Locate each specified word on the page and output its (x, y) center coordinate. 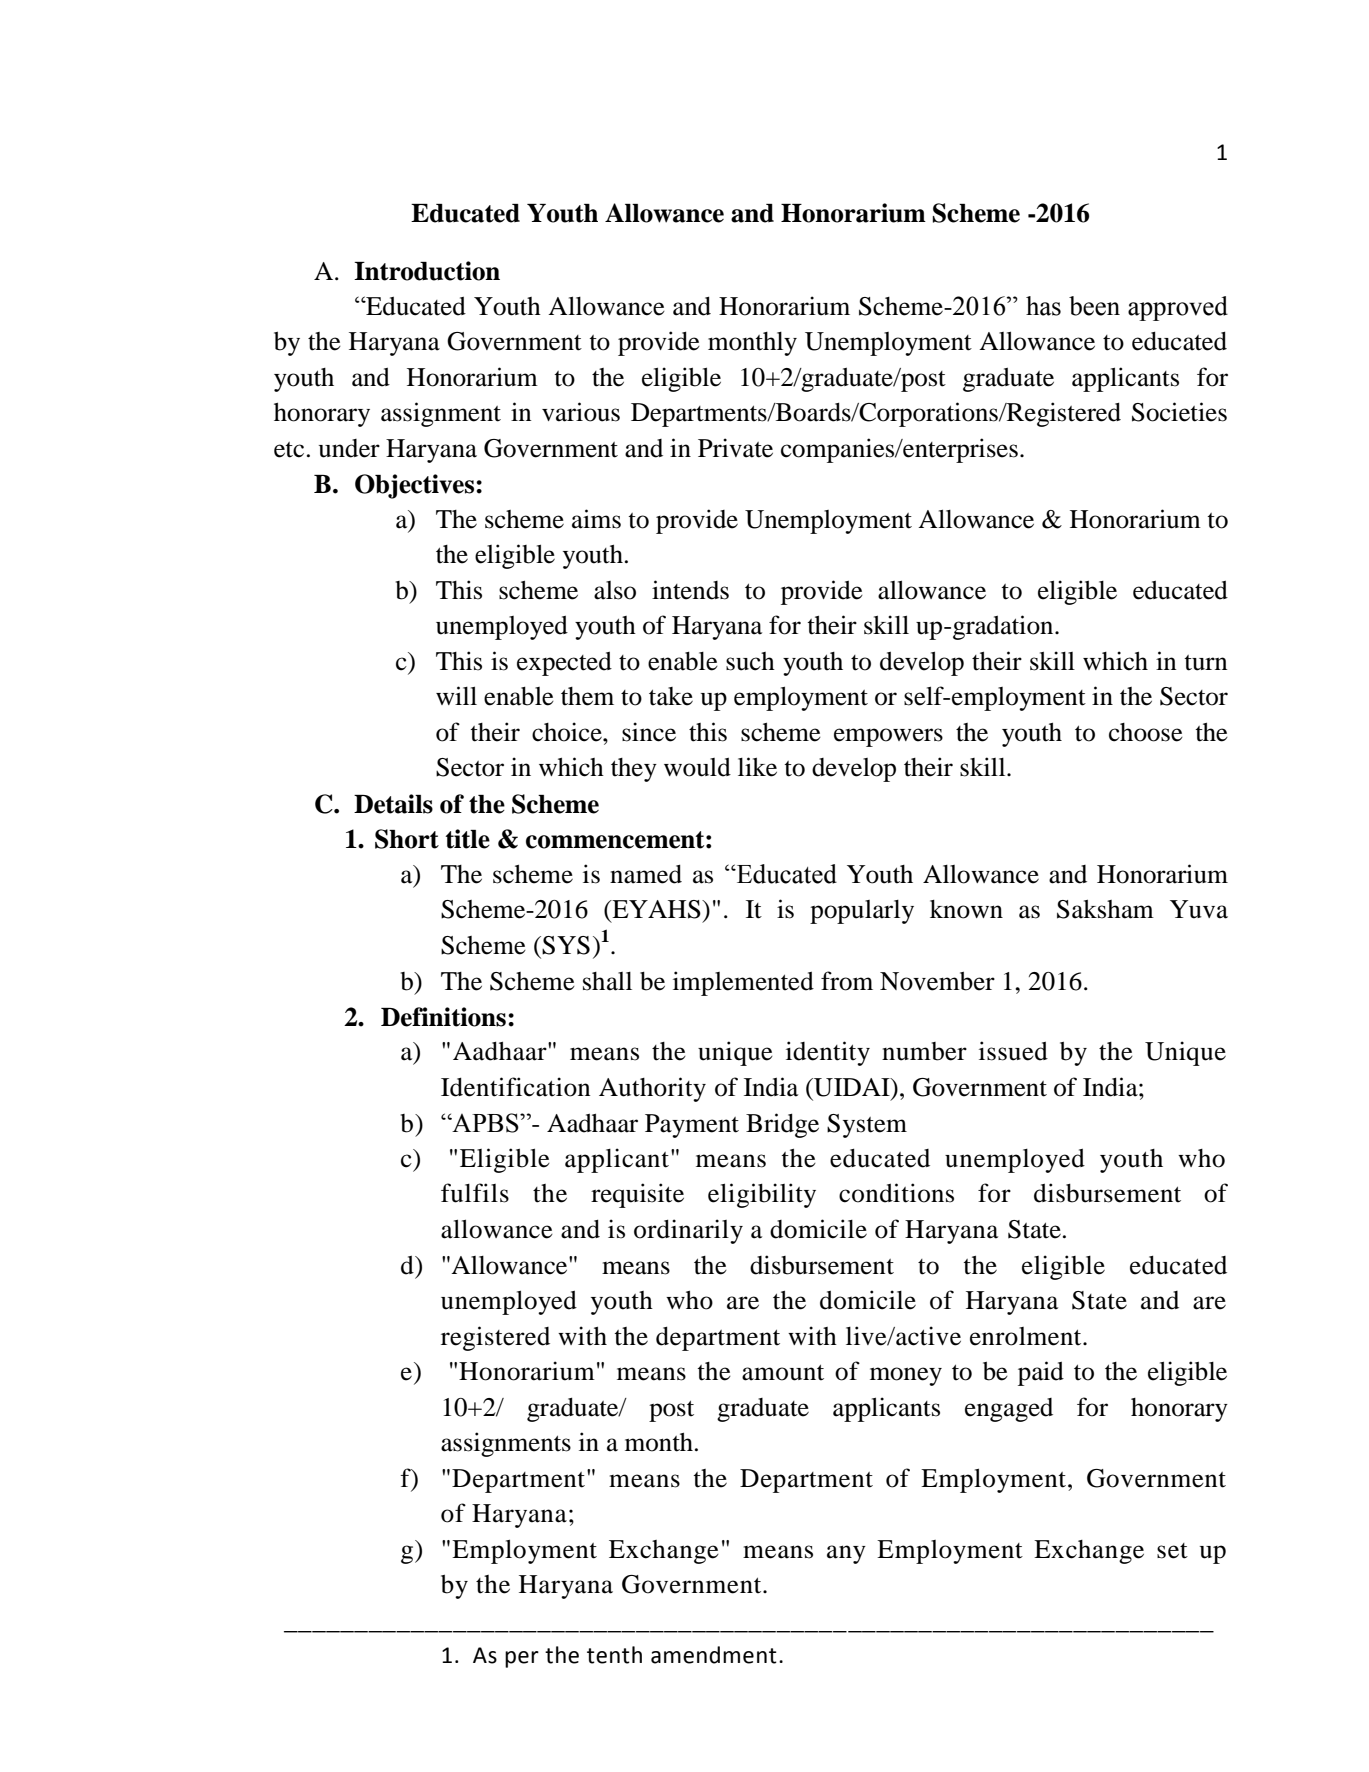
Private (735, 448)
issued (1013, 1051)
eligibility (762, 1195)
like (757, 767)
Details (393, 804)
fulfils (475, 1193)
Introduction (427, 271)
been (1094, 306)
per (522, 1659)
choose (1146, 732)
